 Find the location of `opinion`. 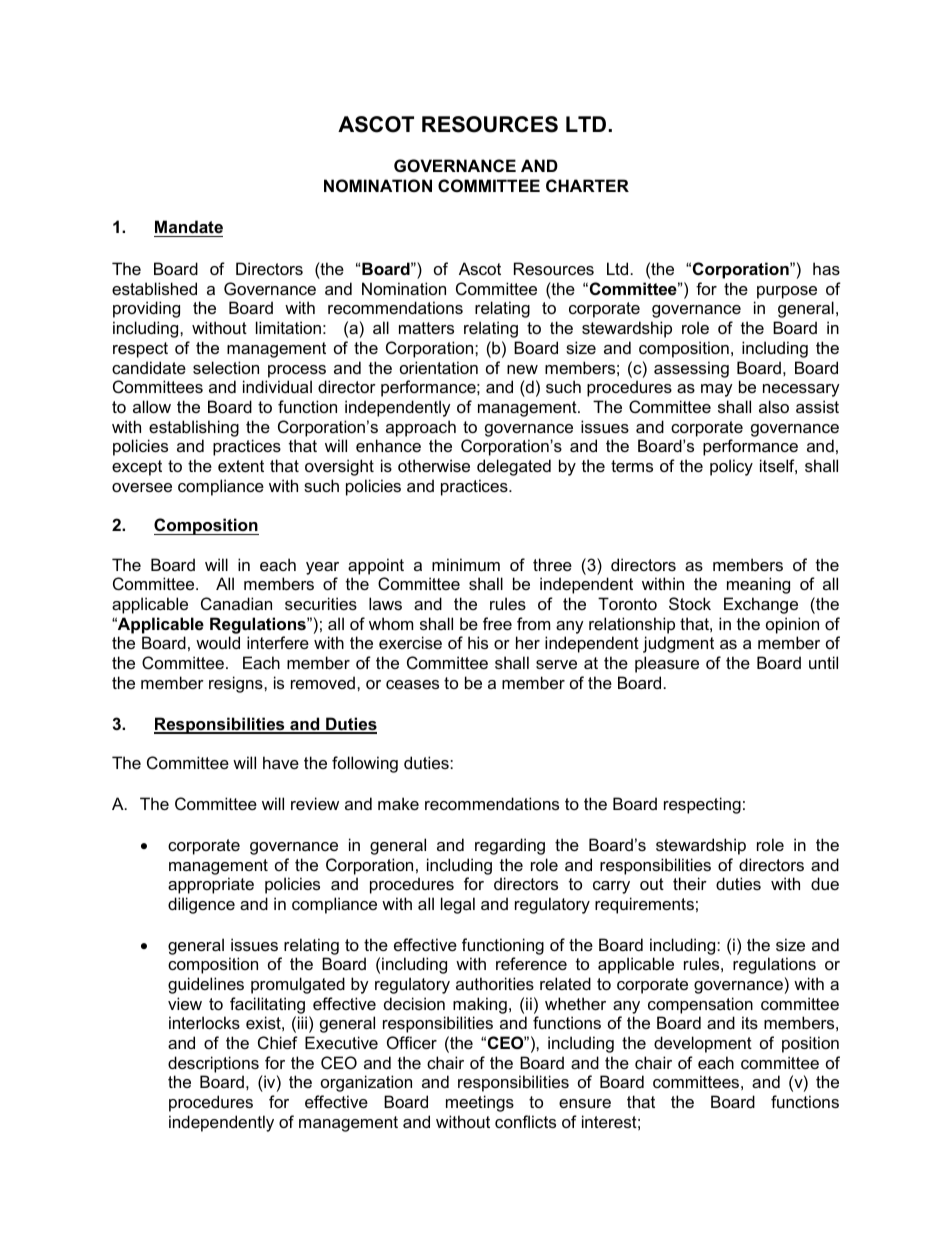

opinion is located at coordinates (792, 625).
